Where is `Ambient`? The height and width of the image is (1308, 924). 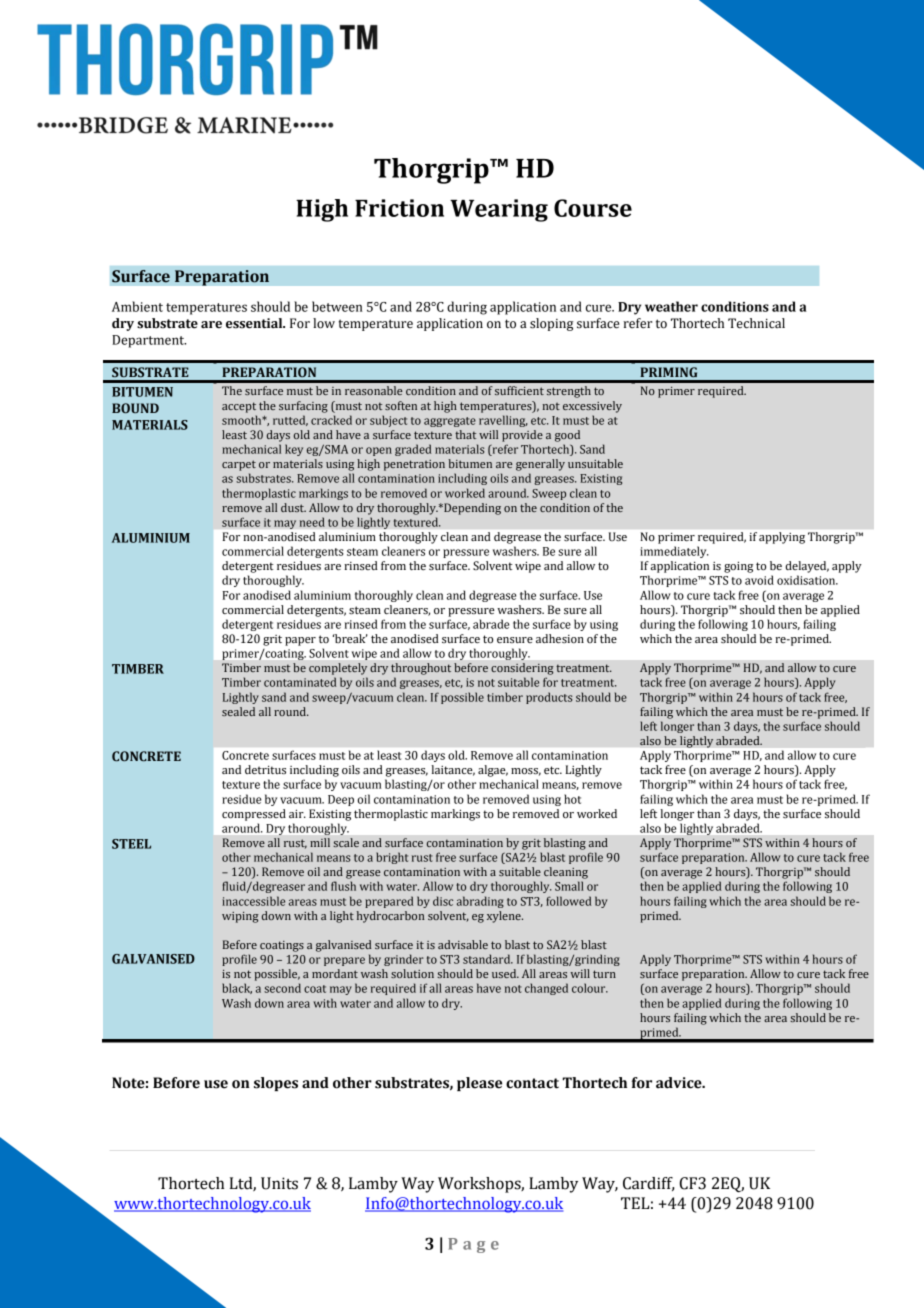
Ambient is located at coordinates (137, 306).
